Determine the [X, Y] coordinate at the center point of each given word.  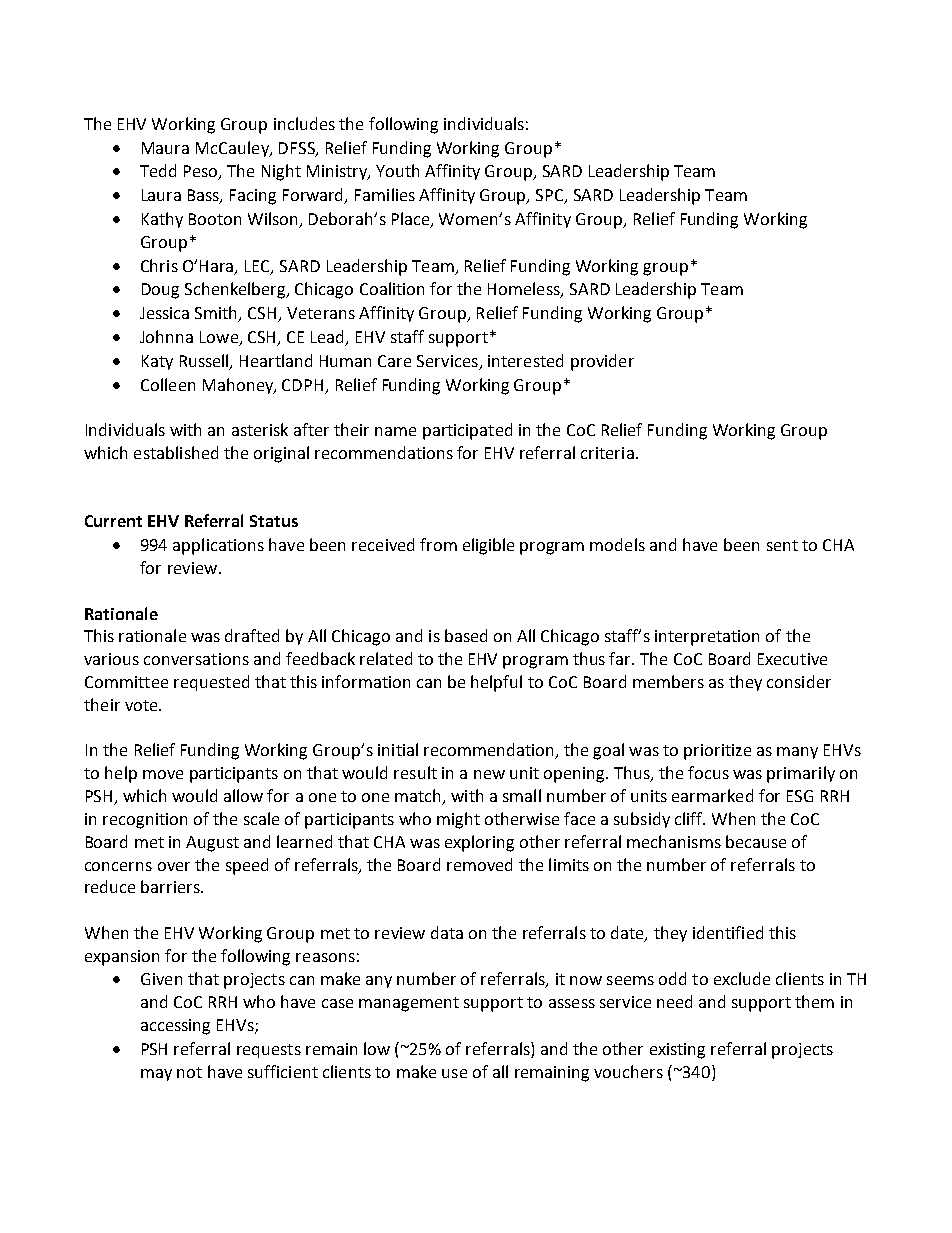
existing [677, 1051]
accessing [175, 1027]
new [489, 774]
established [176, 452]
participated [467, 431]
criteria [607, 453]
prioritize [717, 752]
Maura [165, 148]
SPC [551, 196]
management [409, 1004]
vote [142, 705]
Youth [397, 170]
